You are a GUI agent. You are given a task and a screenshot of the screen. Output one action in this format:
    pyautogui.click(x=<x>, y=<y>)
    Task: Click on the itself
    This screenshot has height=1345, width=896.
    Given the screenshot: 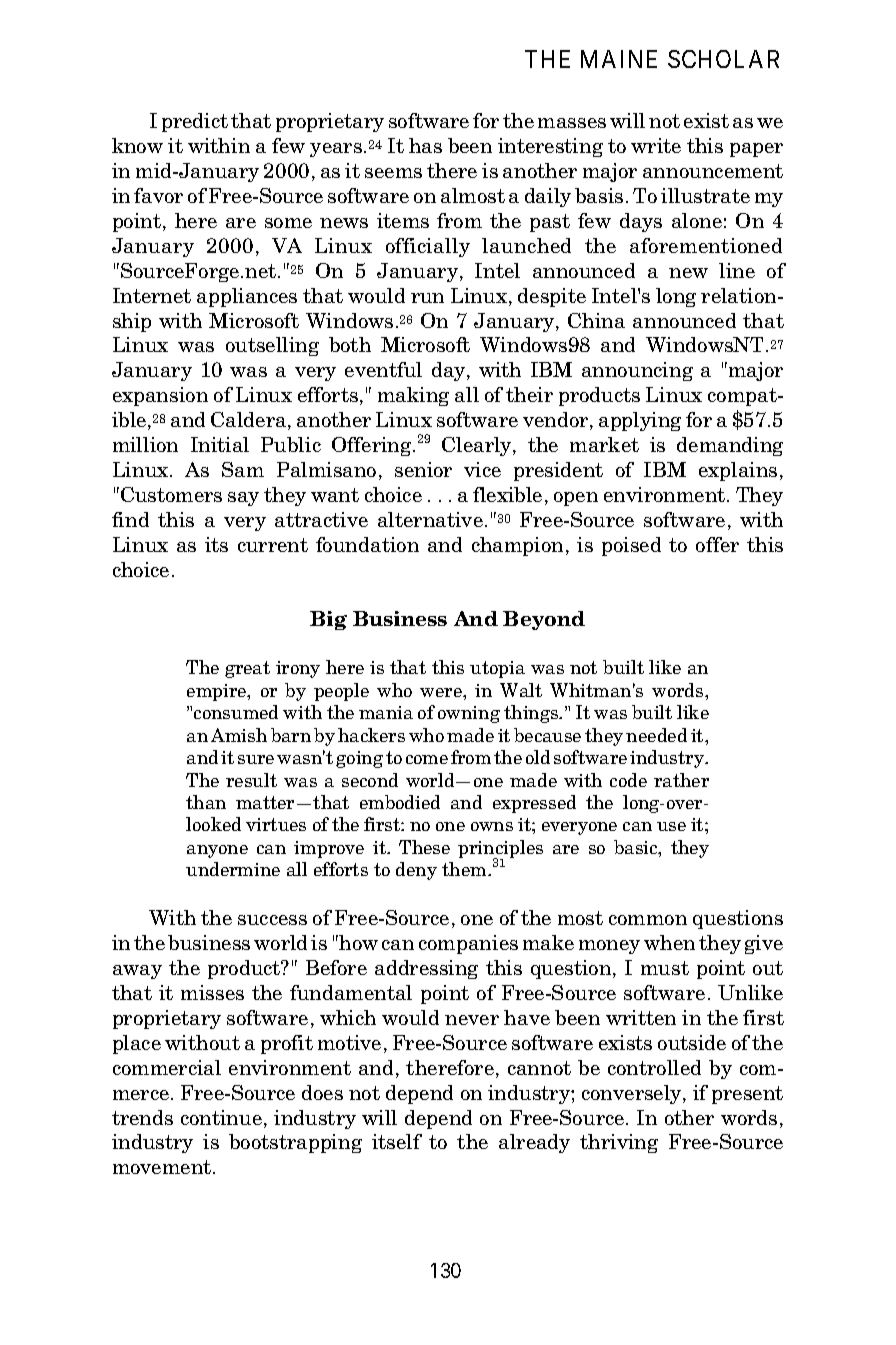 What is the action you would take?
    pyautogui.click(x=397, y=1141)
